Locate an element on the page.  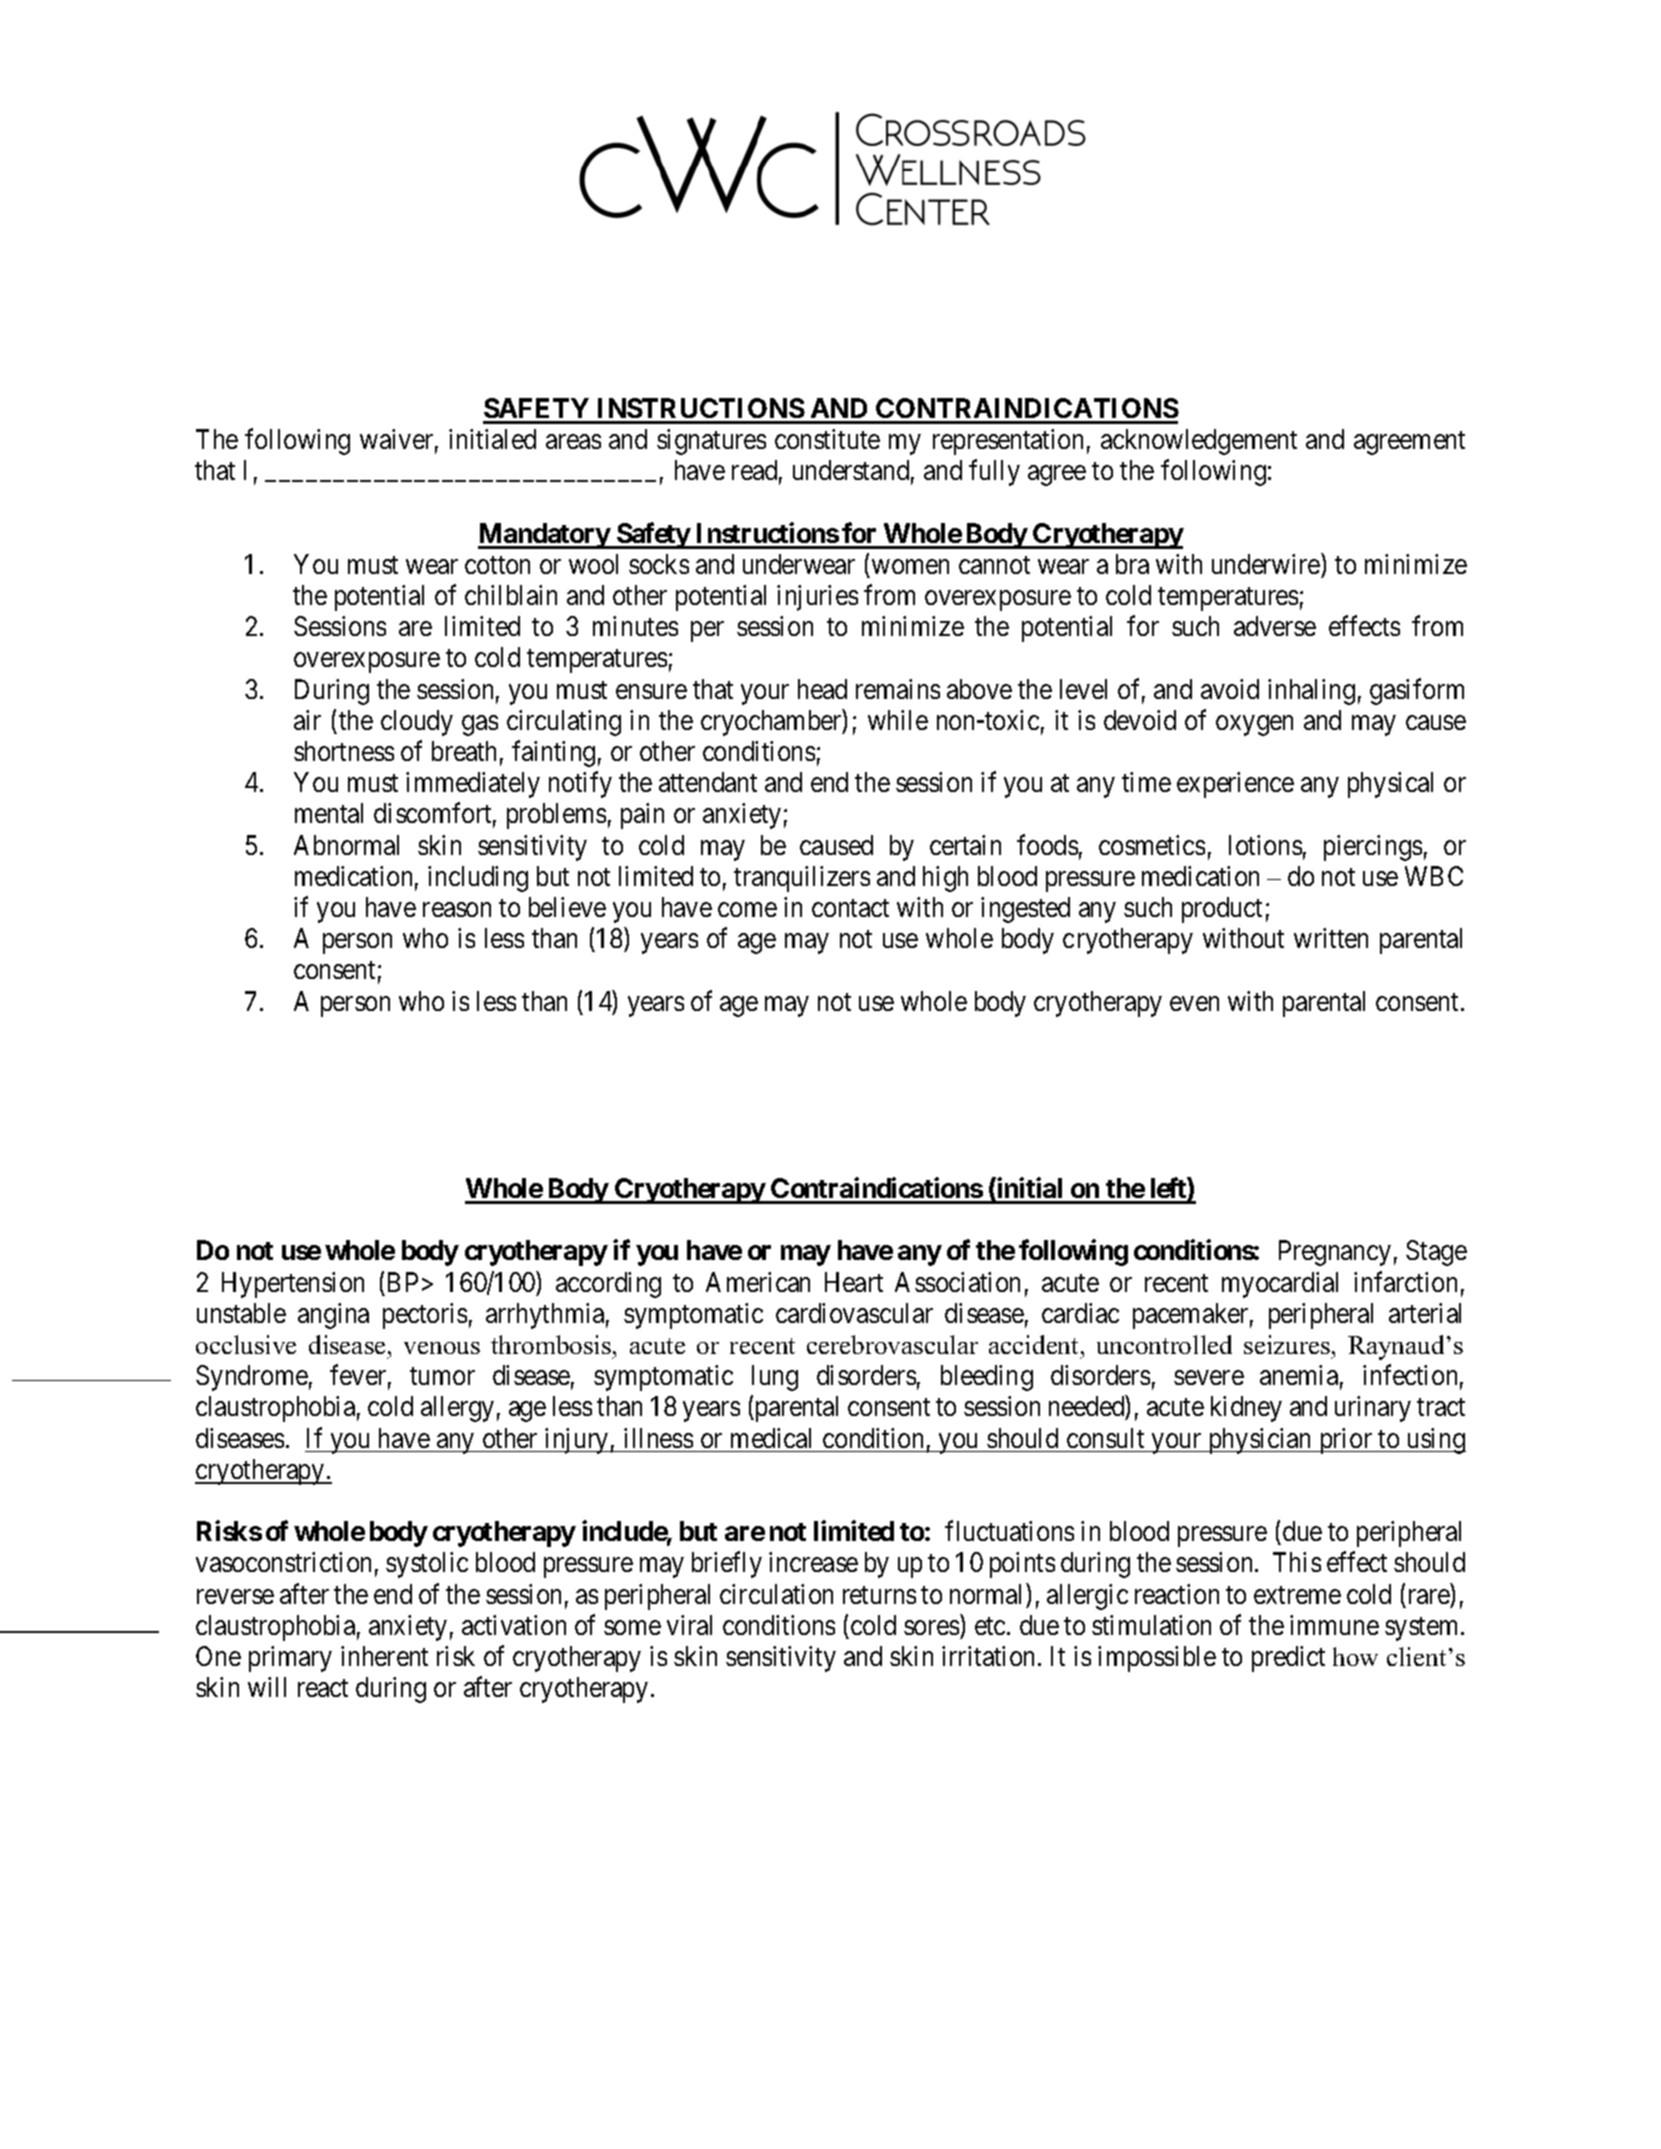
contact is located at coordinates (850, 908).
